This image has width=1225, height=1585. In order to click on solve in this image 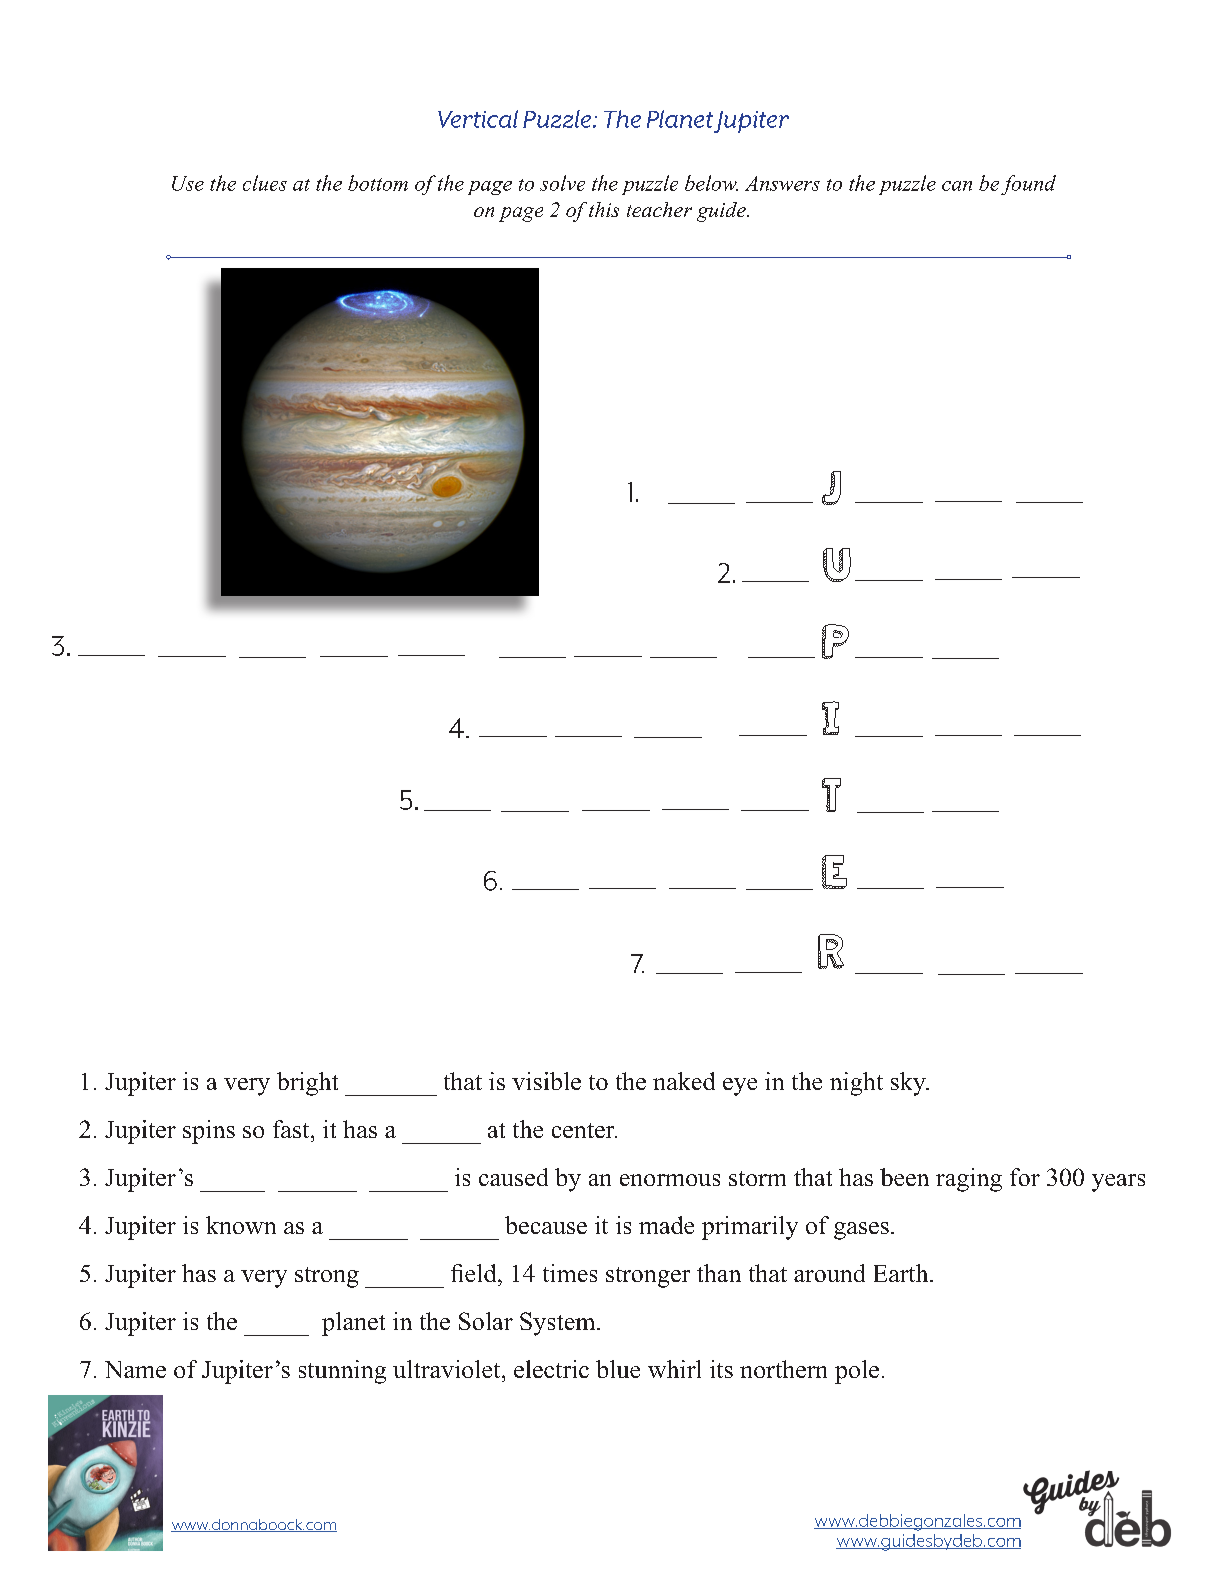, I will do `click(562, 183)`.
